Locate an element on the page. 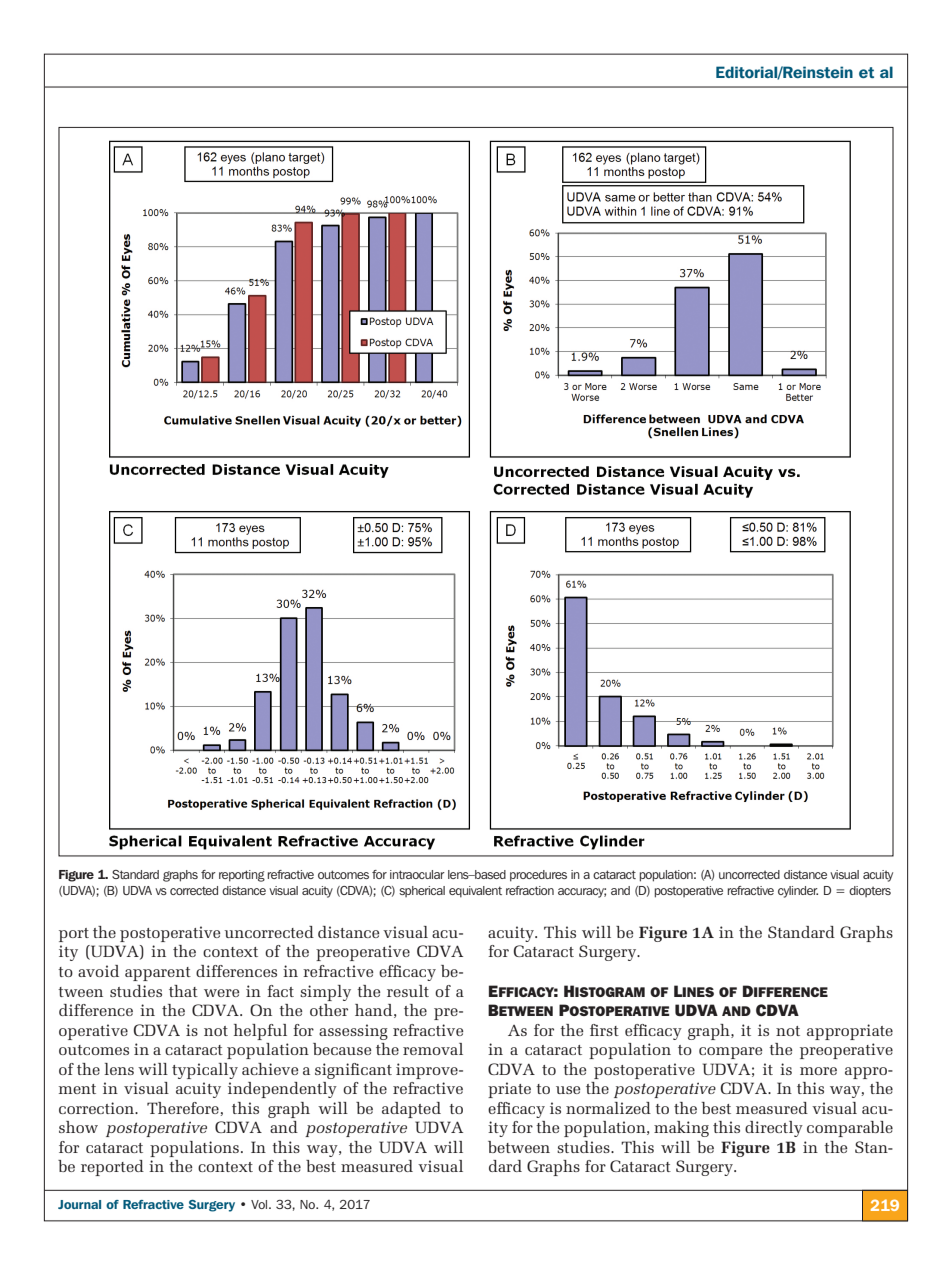 Image resolution: width=952 pixels, height=1275 pixels. intraocular is located at coordinates (417, 874).
